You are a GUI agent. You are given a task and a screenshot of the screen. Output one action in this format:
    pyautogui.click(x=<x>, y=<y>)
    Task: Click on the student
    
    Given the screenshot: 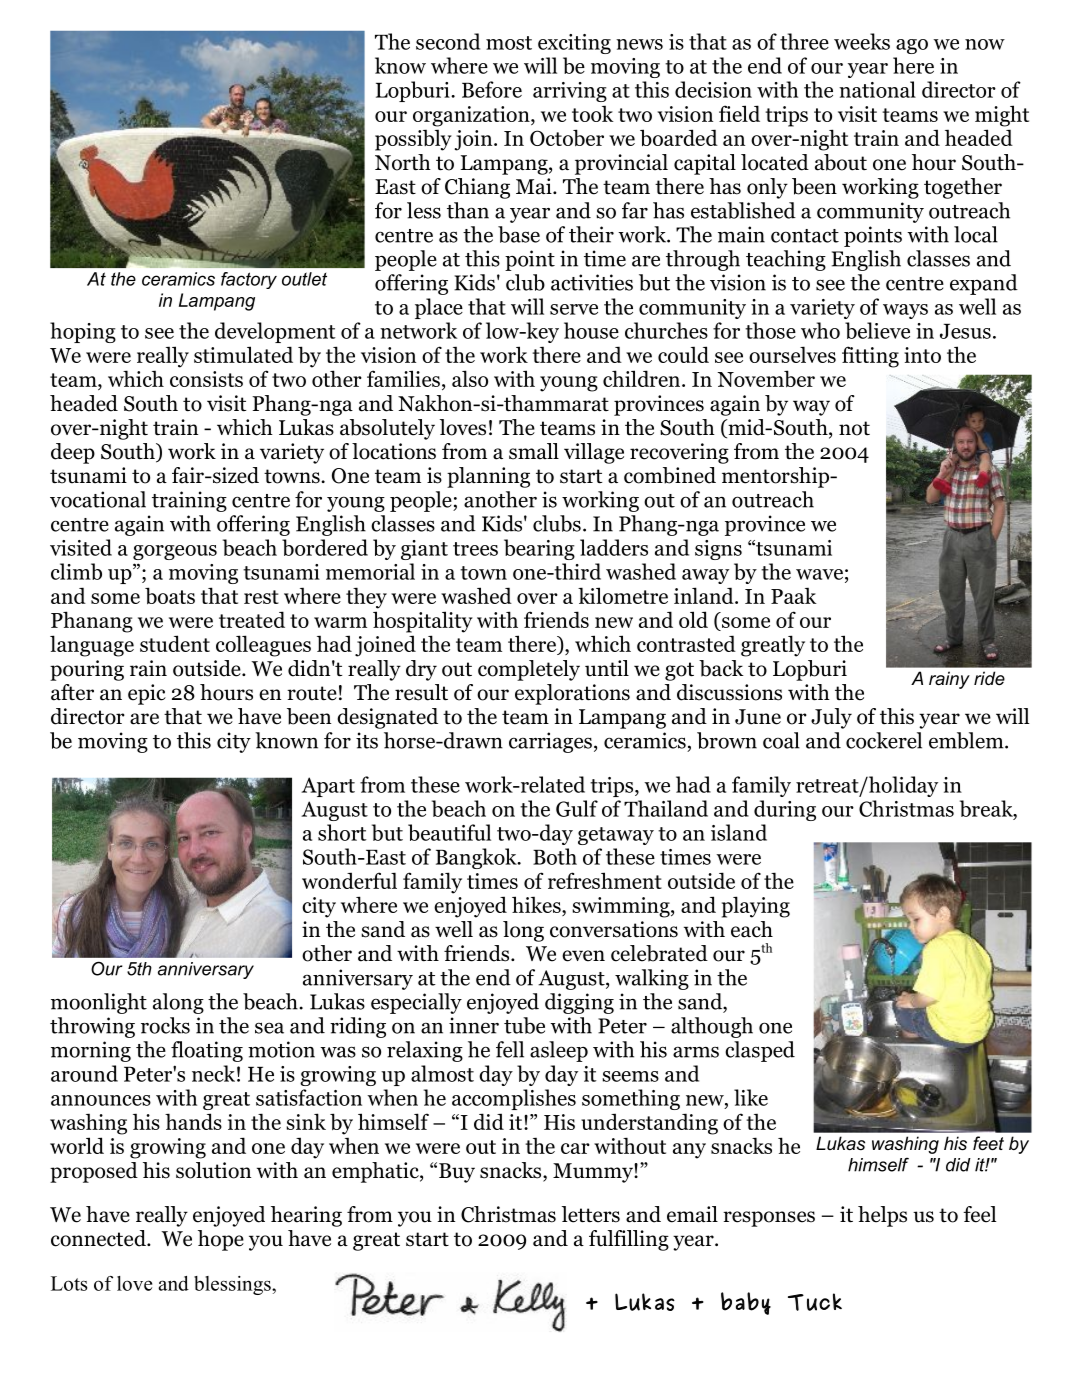 What is the action you would take?
    pyautogui.click(x=175, y=643)
